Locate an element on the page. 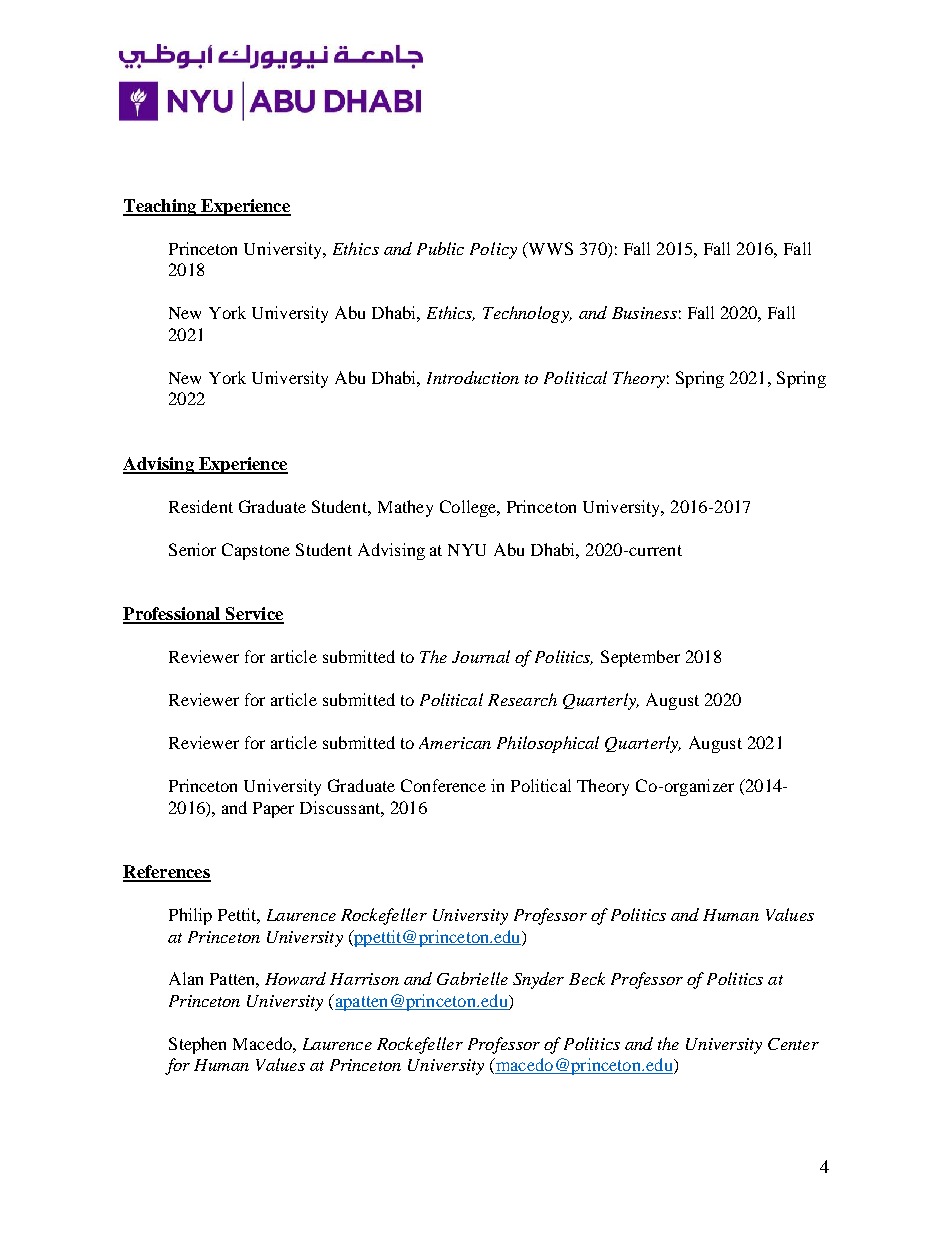 This page has width=952, height=1233. Stephen is located at coordinates (197, 1045).
